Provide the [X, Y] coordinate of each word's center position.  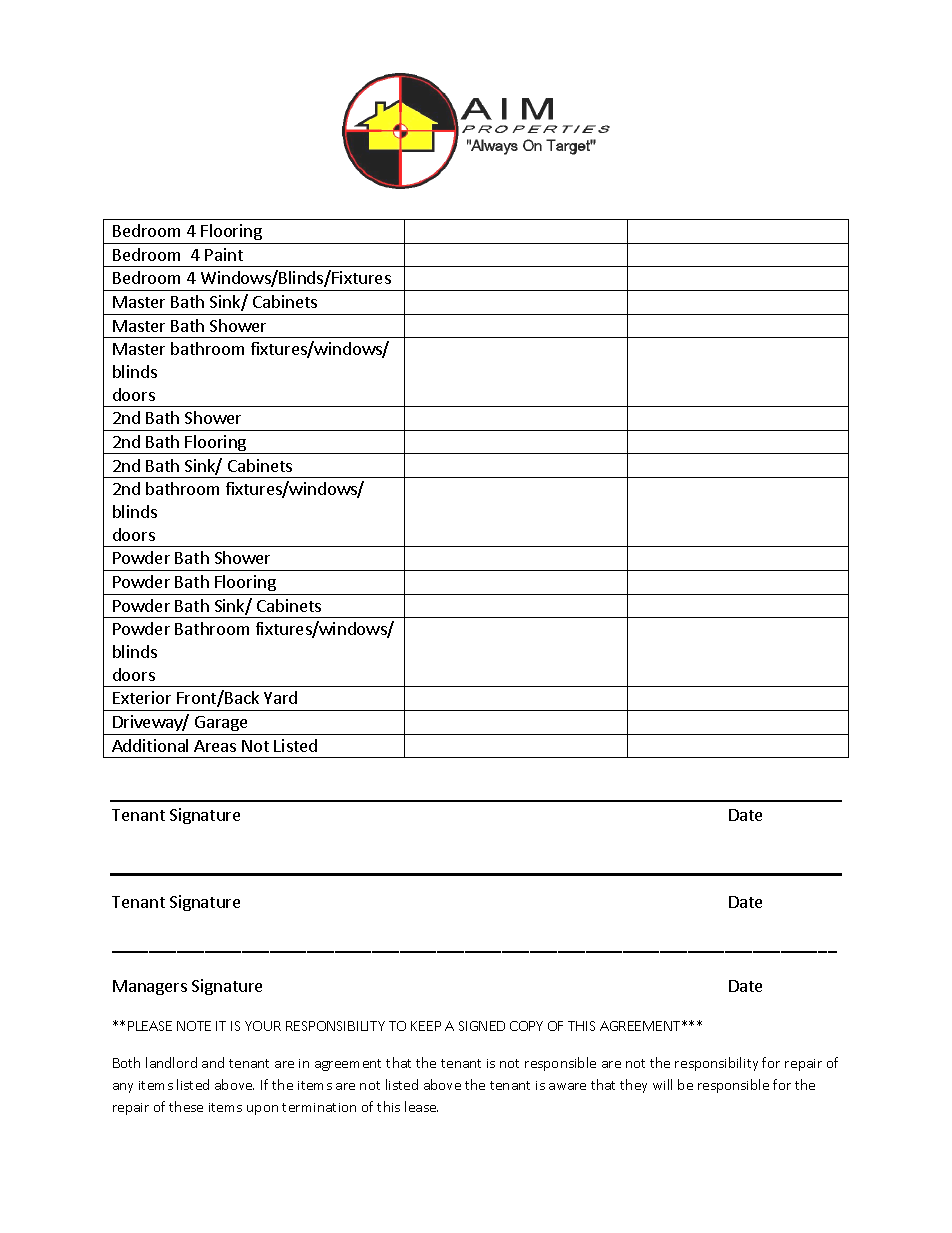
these [186, 1106]
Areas [215, 746]
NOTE [194, 1026]
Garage [221, 723]
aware [567, 1086]
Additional [150, 745]
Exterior [142, 697]
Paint [224, 254]
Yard [280, 697]
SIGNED [482, 1026]
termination [319, 1107]
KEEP [426, 1026]
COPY [526, 1026]
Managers [150, 987]
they [633, 1086]
